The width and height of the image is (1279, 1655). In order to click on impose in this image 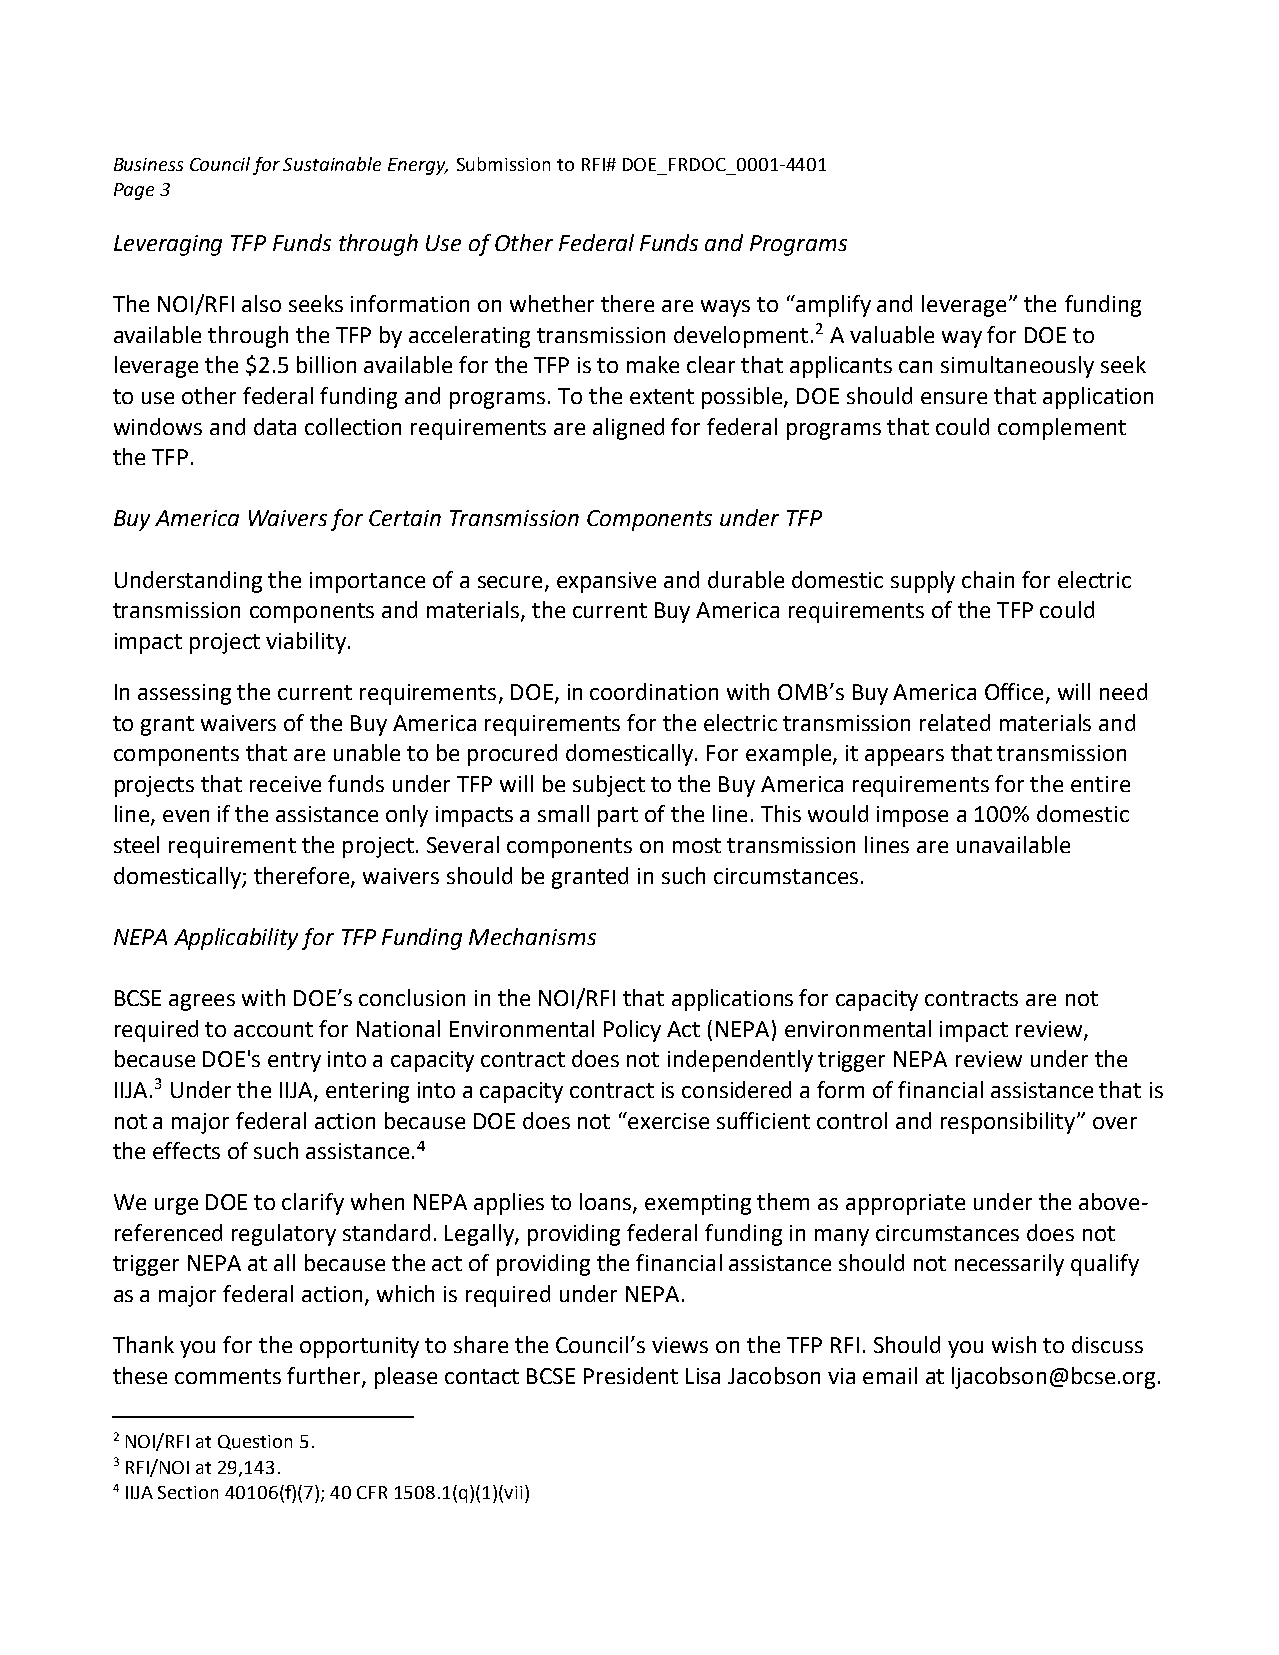, I will do `click(912, 816)`.
